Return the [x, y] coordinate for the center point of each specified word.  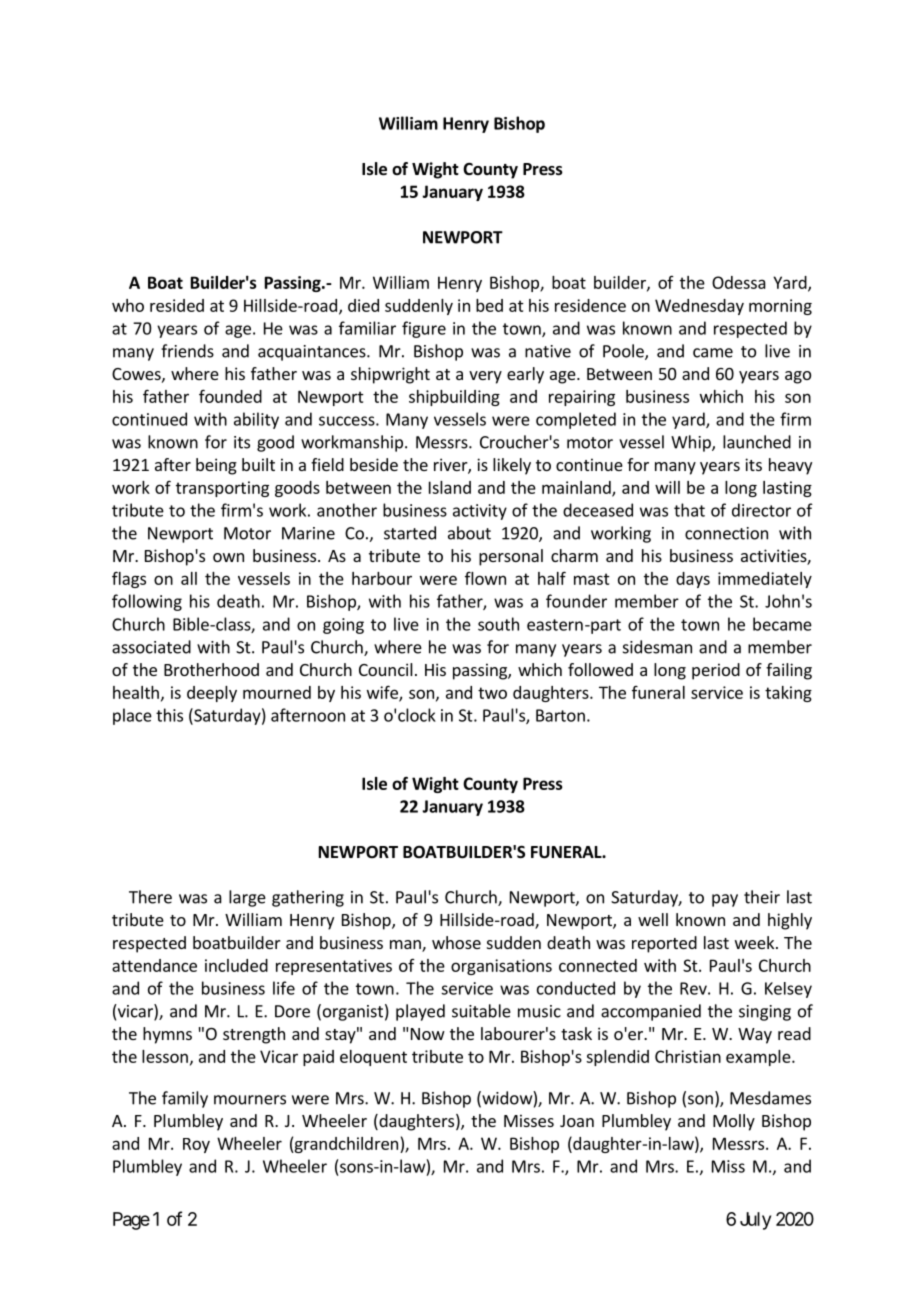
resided [177, 305]
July [755, 1221]
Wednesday [699, 307]
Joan [577, 1121]
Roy [196, 1145]
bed [489, 305]
